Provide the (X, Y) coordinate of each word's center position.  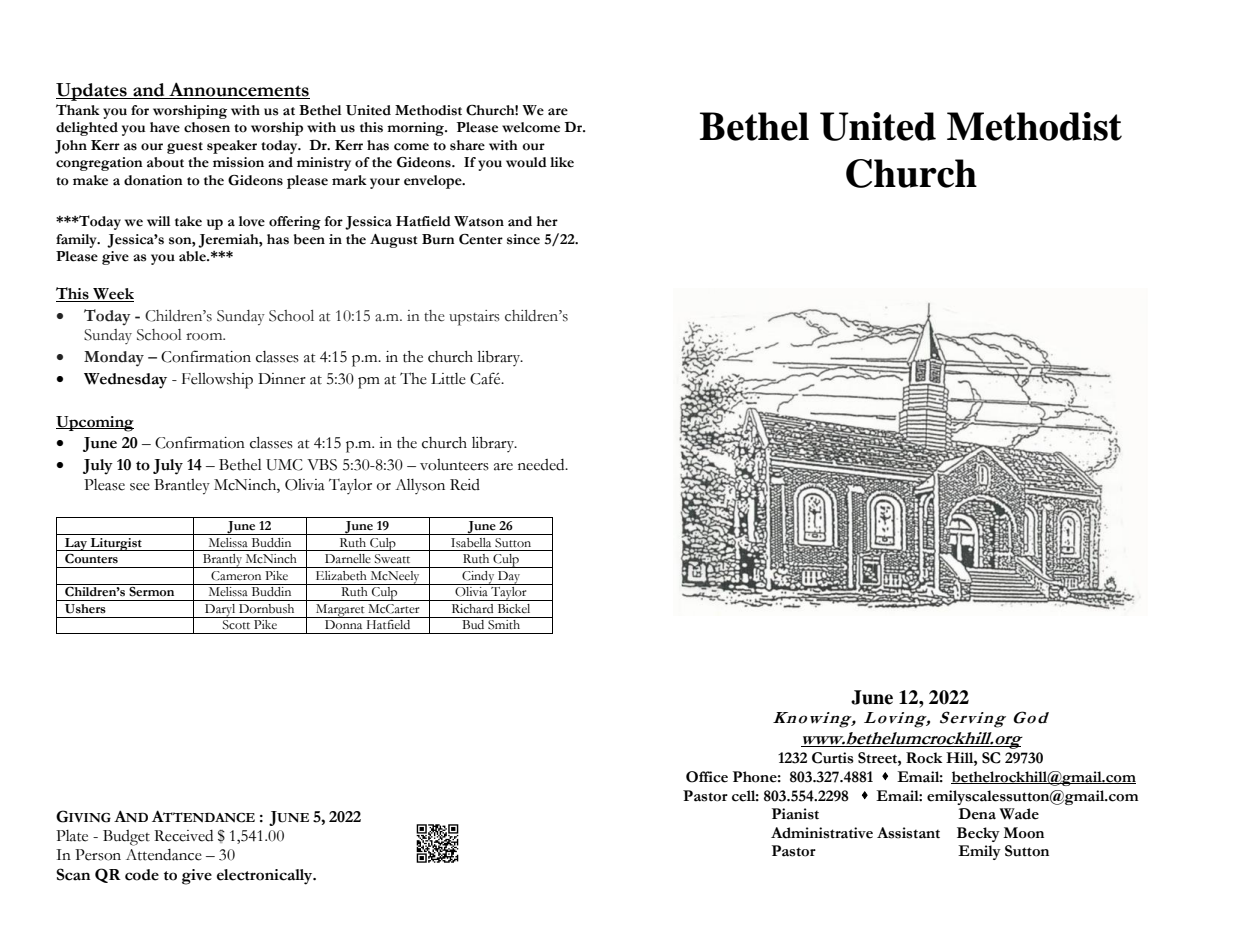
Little (448, 379)
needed (542, 465)
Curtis (833, 758)
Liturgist (116, 544)
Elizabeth (341, 576)
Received (183, 836)
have (165, 127)
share (467, 145)
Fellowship (217, 381)
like (562, 162)
